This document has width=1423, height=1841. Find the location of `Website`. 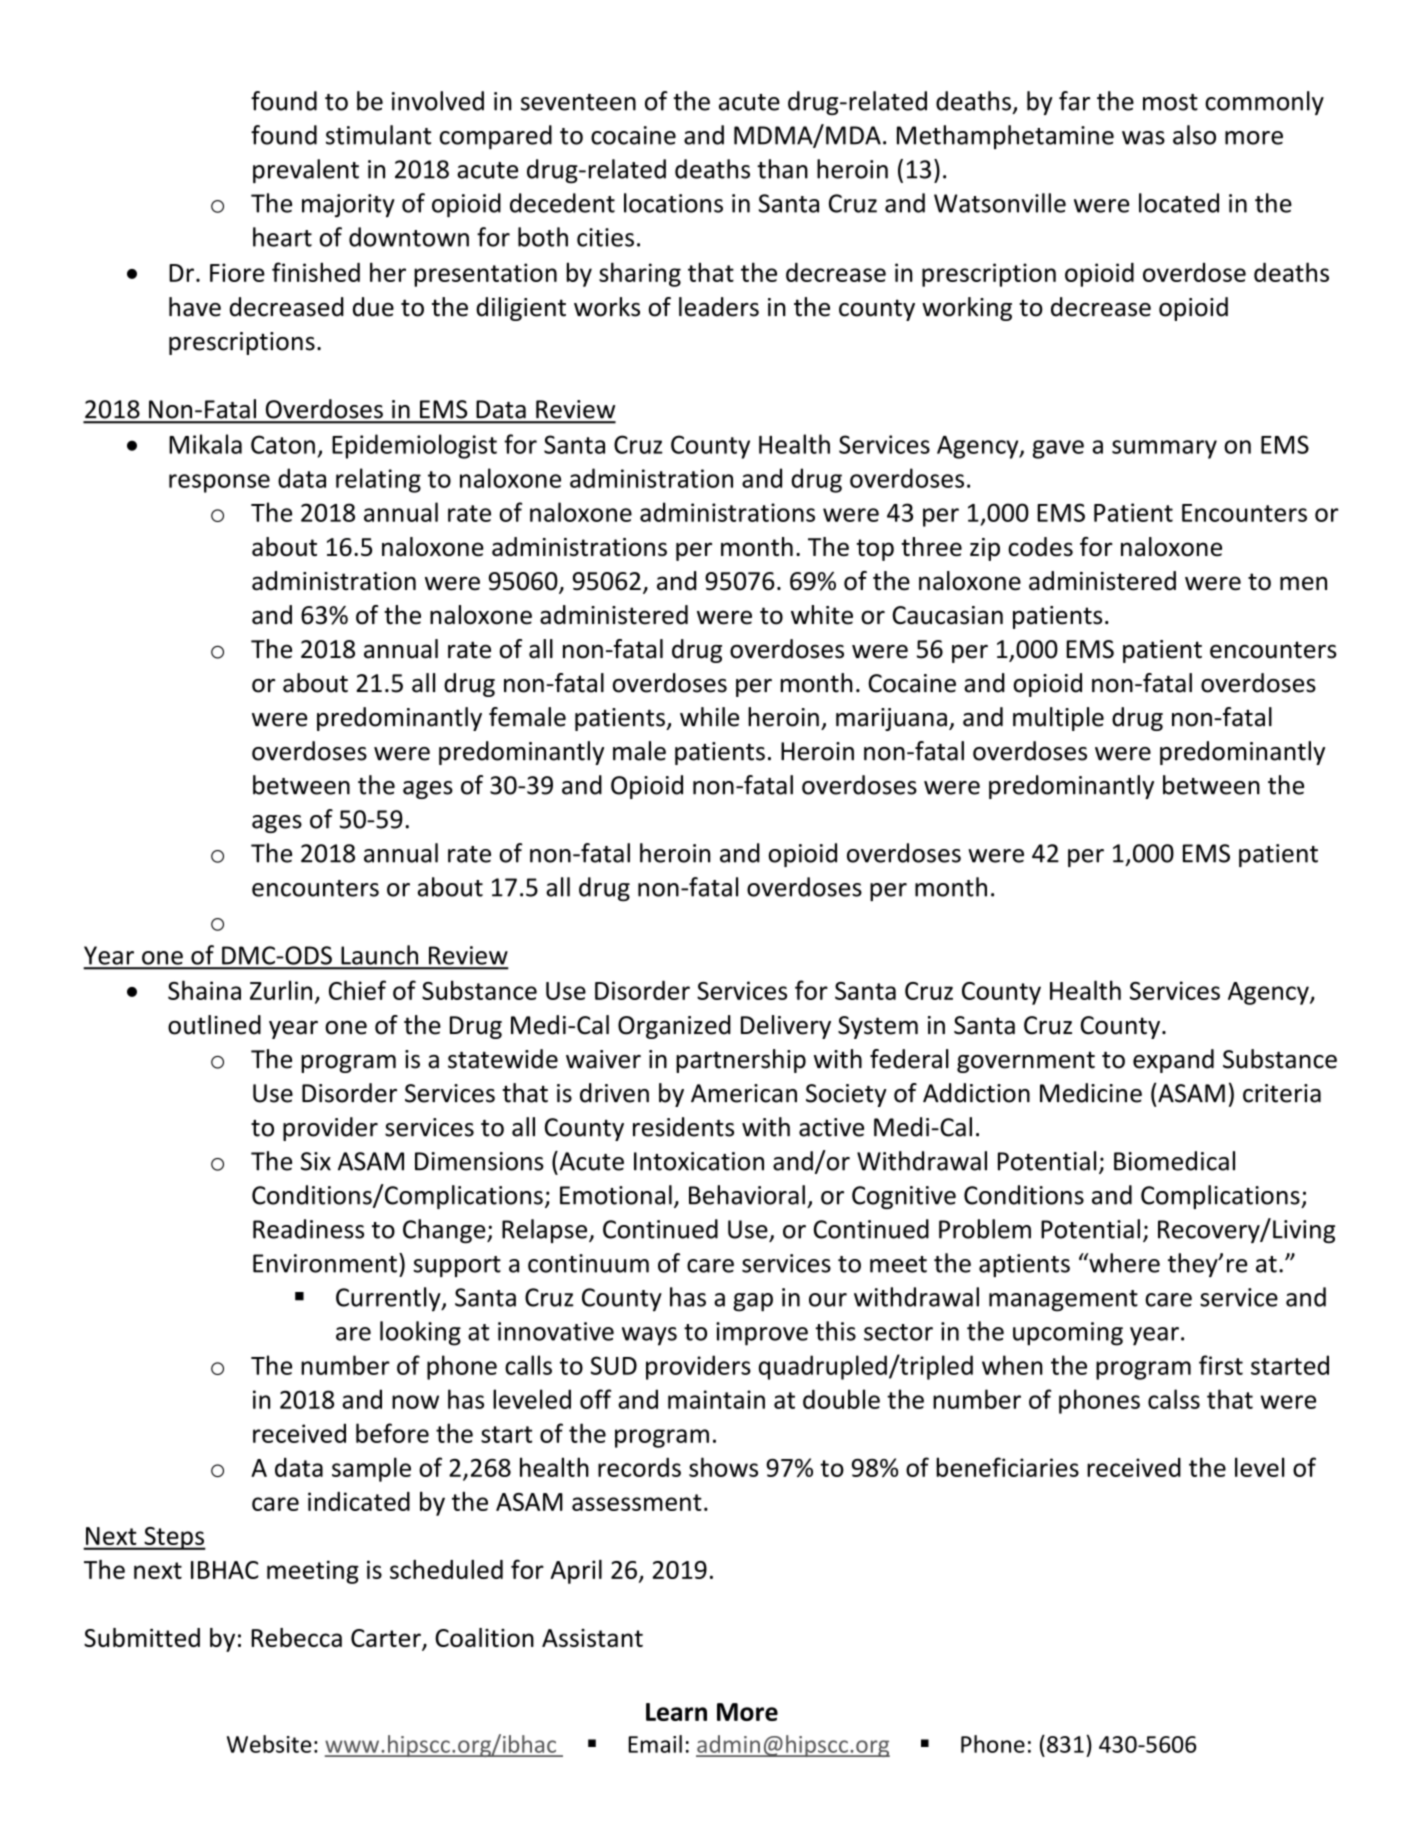

Website is located at coordinates (269, 1744).
